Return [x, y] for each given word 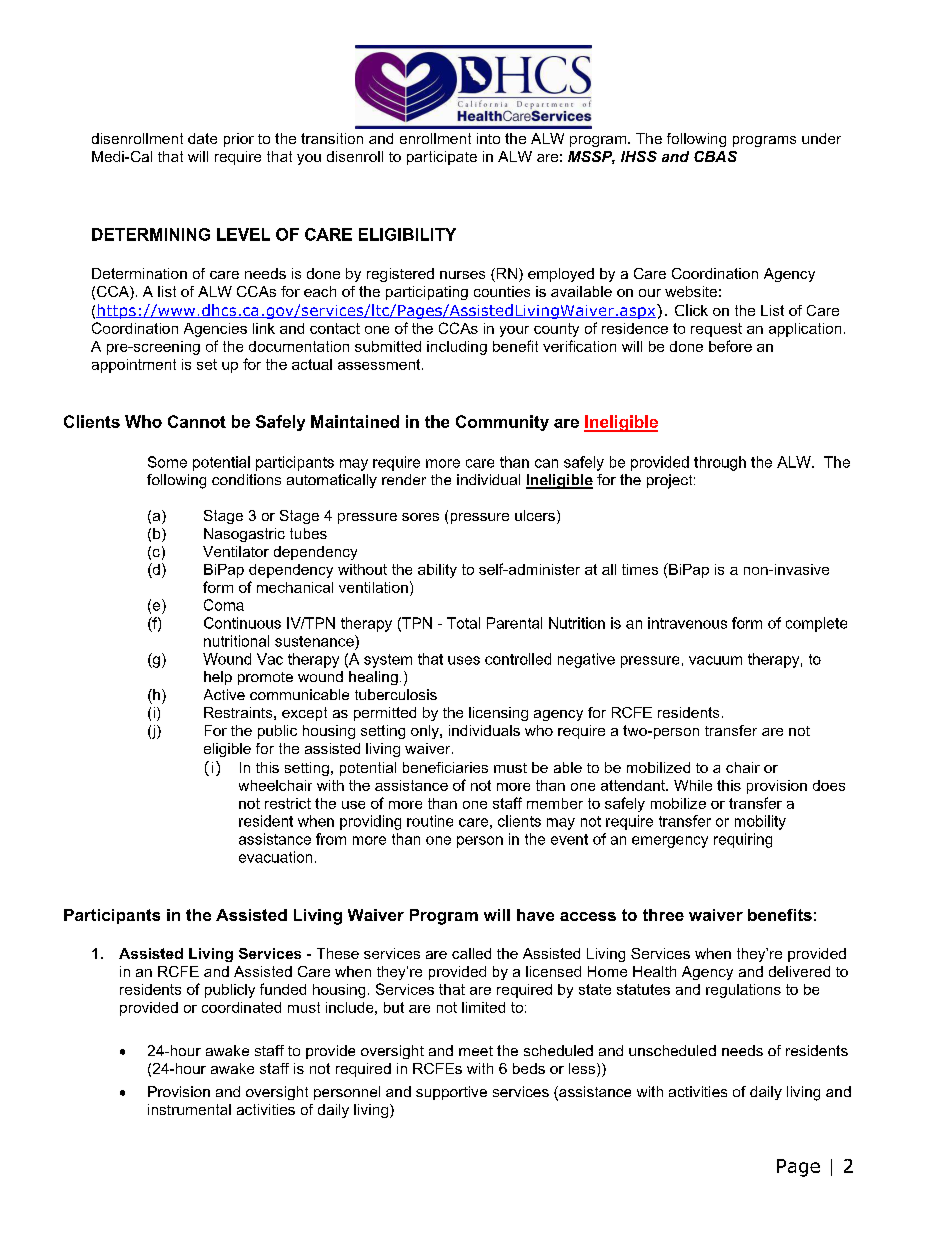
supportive [451, 1093]
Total [463, 623]
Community [502, 423]
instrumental [189, 1109]
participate [442, 158]
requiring [743, 840]
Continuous [242, 623]
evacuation [275, 857]
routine [430, 821]
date [202, 138]
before [730, 346]
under [821, 138]
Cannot [197, 421]
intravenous [687, 623]
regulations [743, 991]
